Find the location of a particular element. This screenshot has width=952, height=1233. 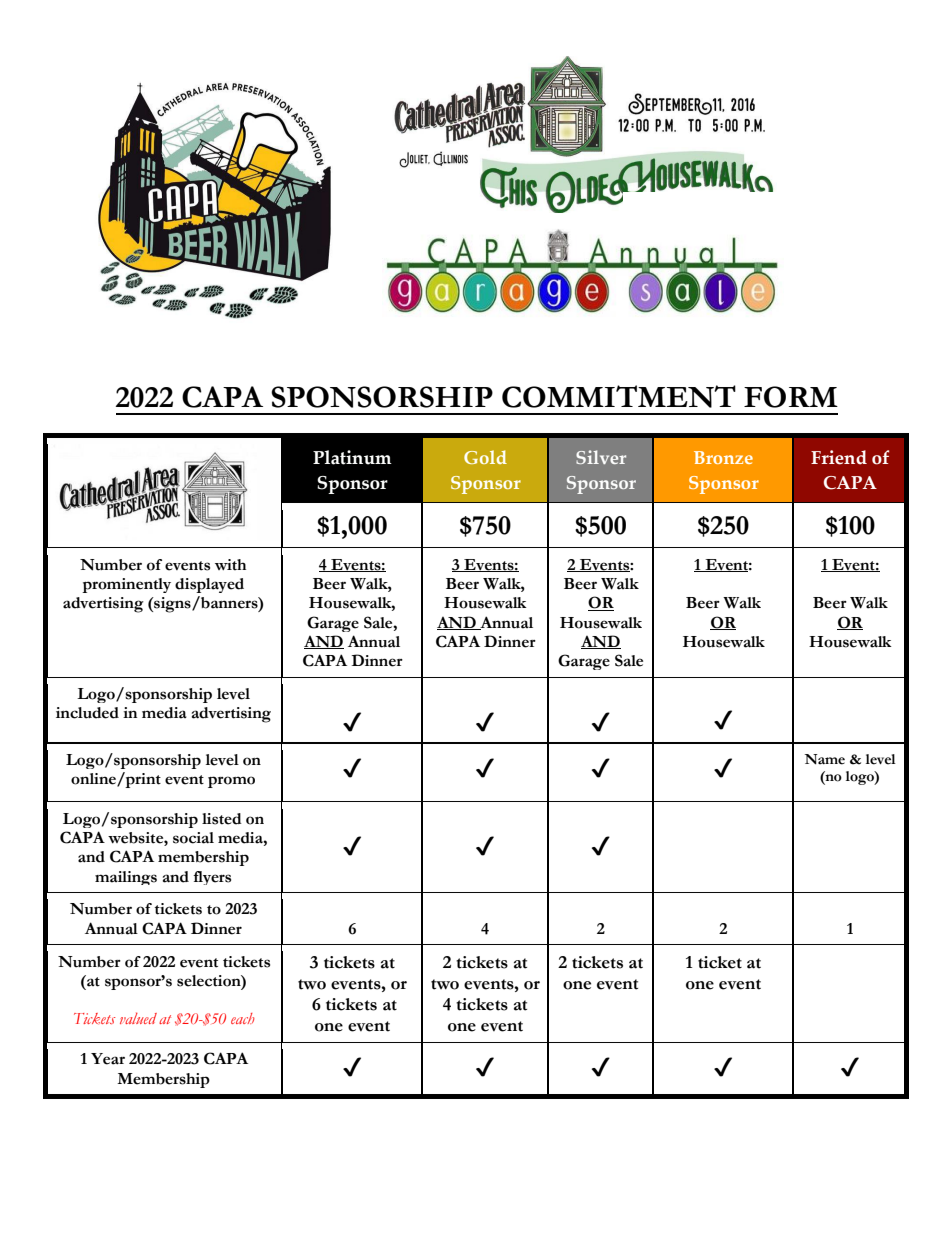

with is located at coordinates (230, 565).
